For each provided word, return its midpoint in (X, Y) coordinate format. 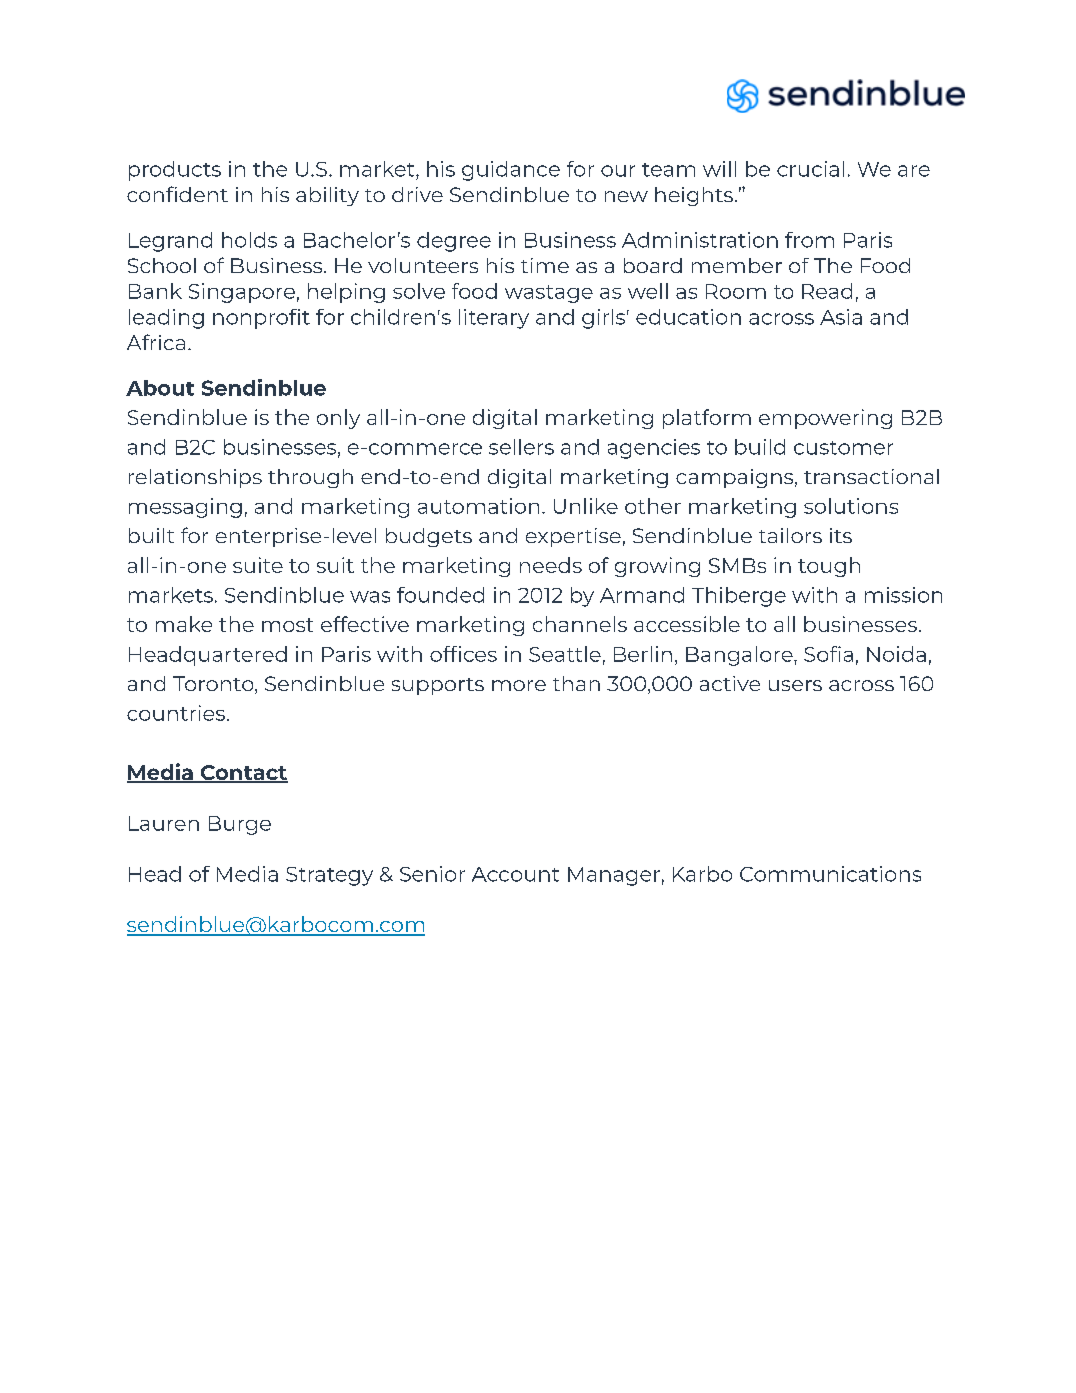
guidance (511, 171)
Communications (830, 874)
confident (177, 194)
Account (515, 874)
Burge (240, 825)
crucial (810, 169)
